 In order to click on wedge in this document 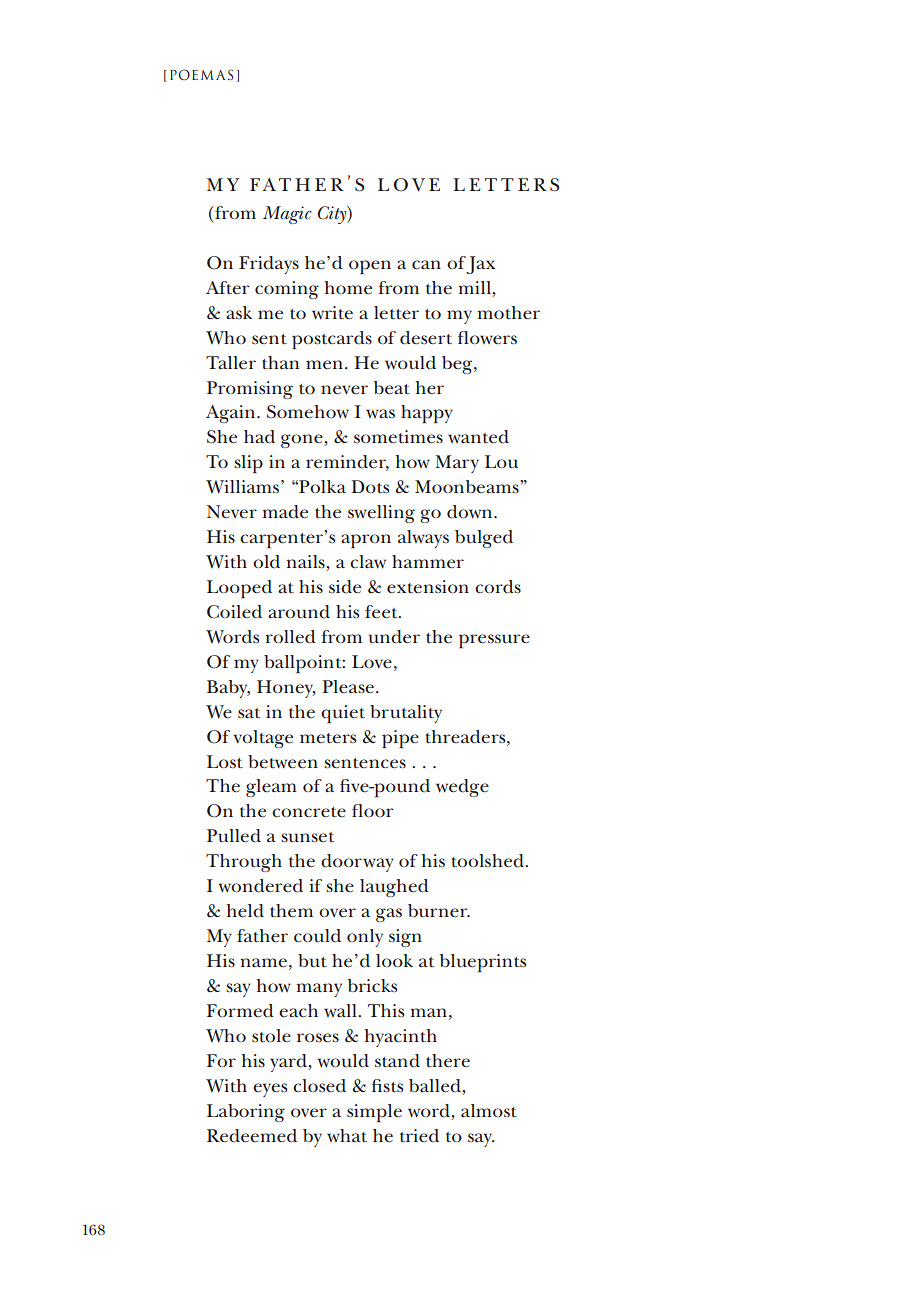, I will do `click(462, 788)`.
